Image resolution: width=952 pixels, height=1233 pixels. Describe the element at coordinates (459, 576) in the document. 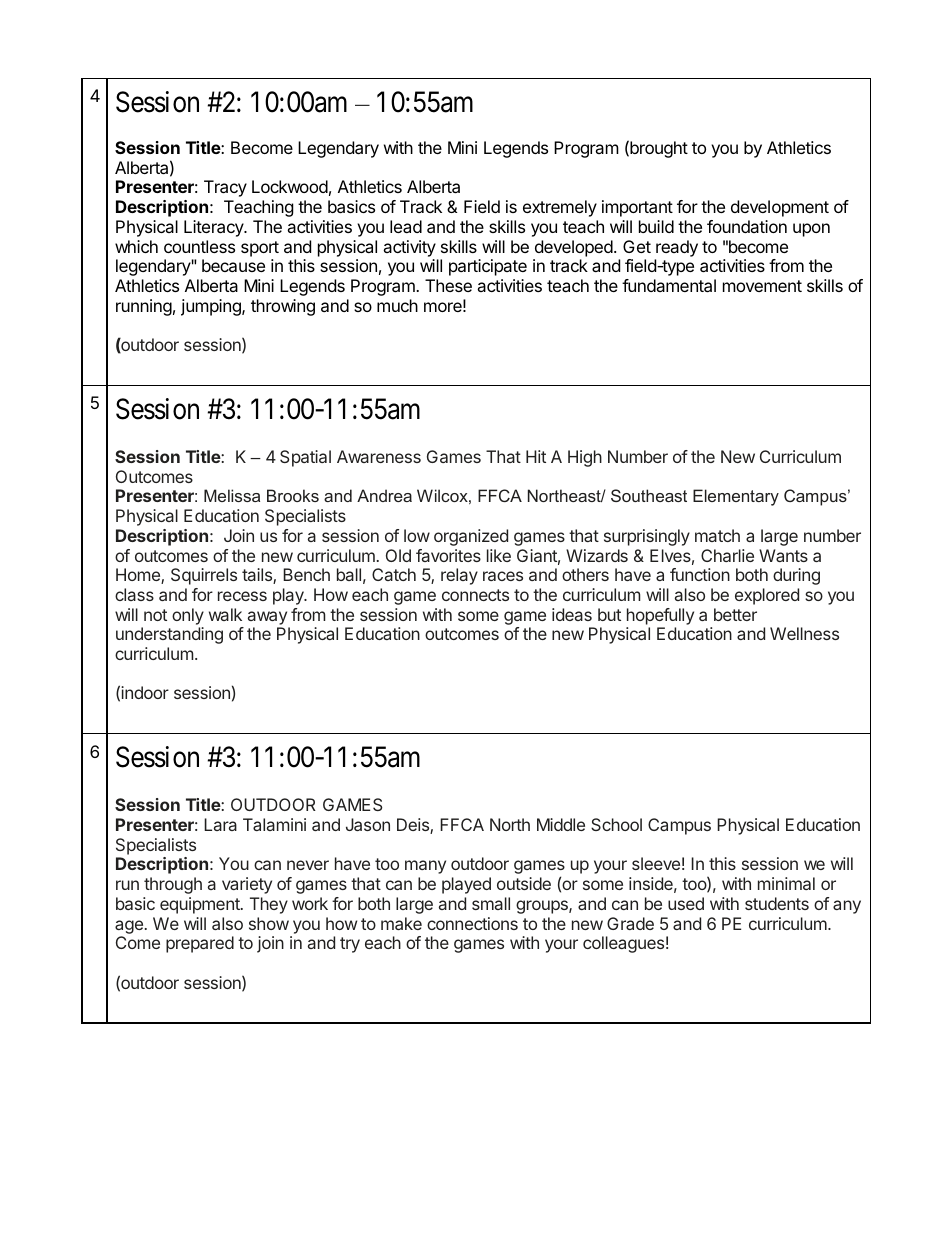

I see `relay` at that location.
